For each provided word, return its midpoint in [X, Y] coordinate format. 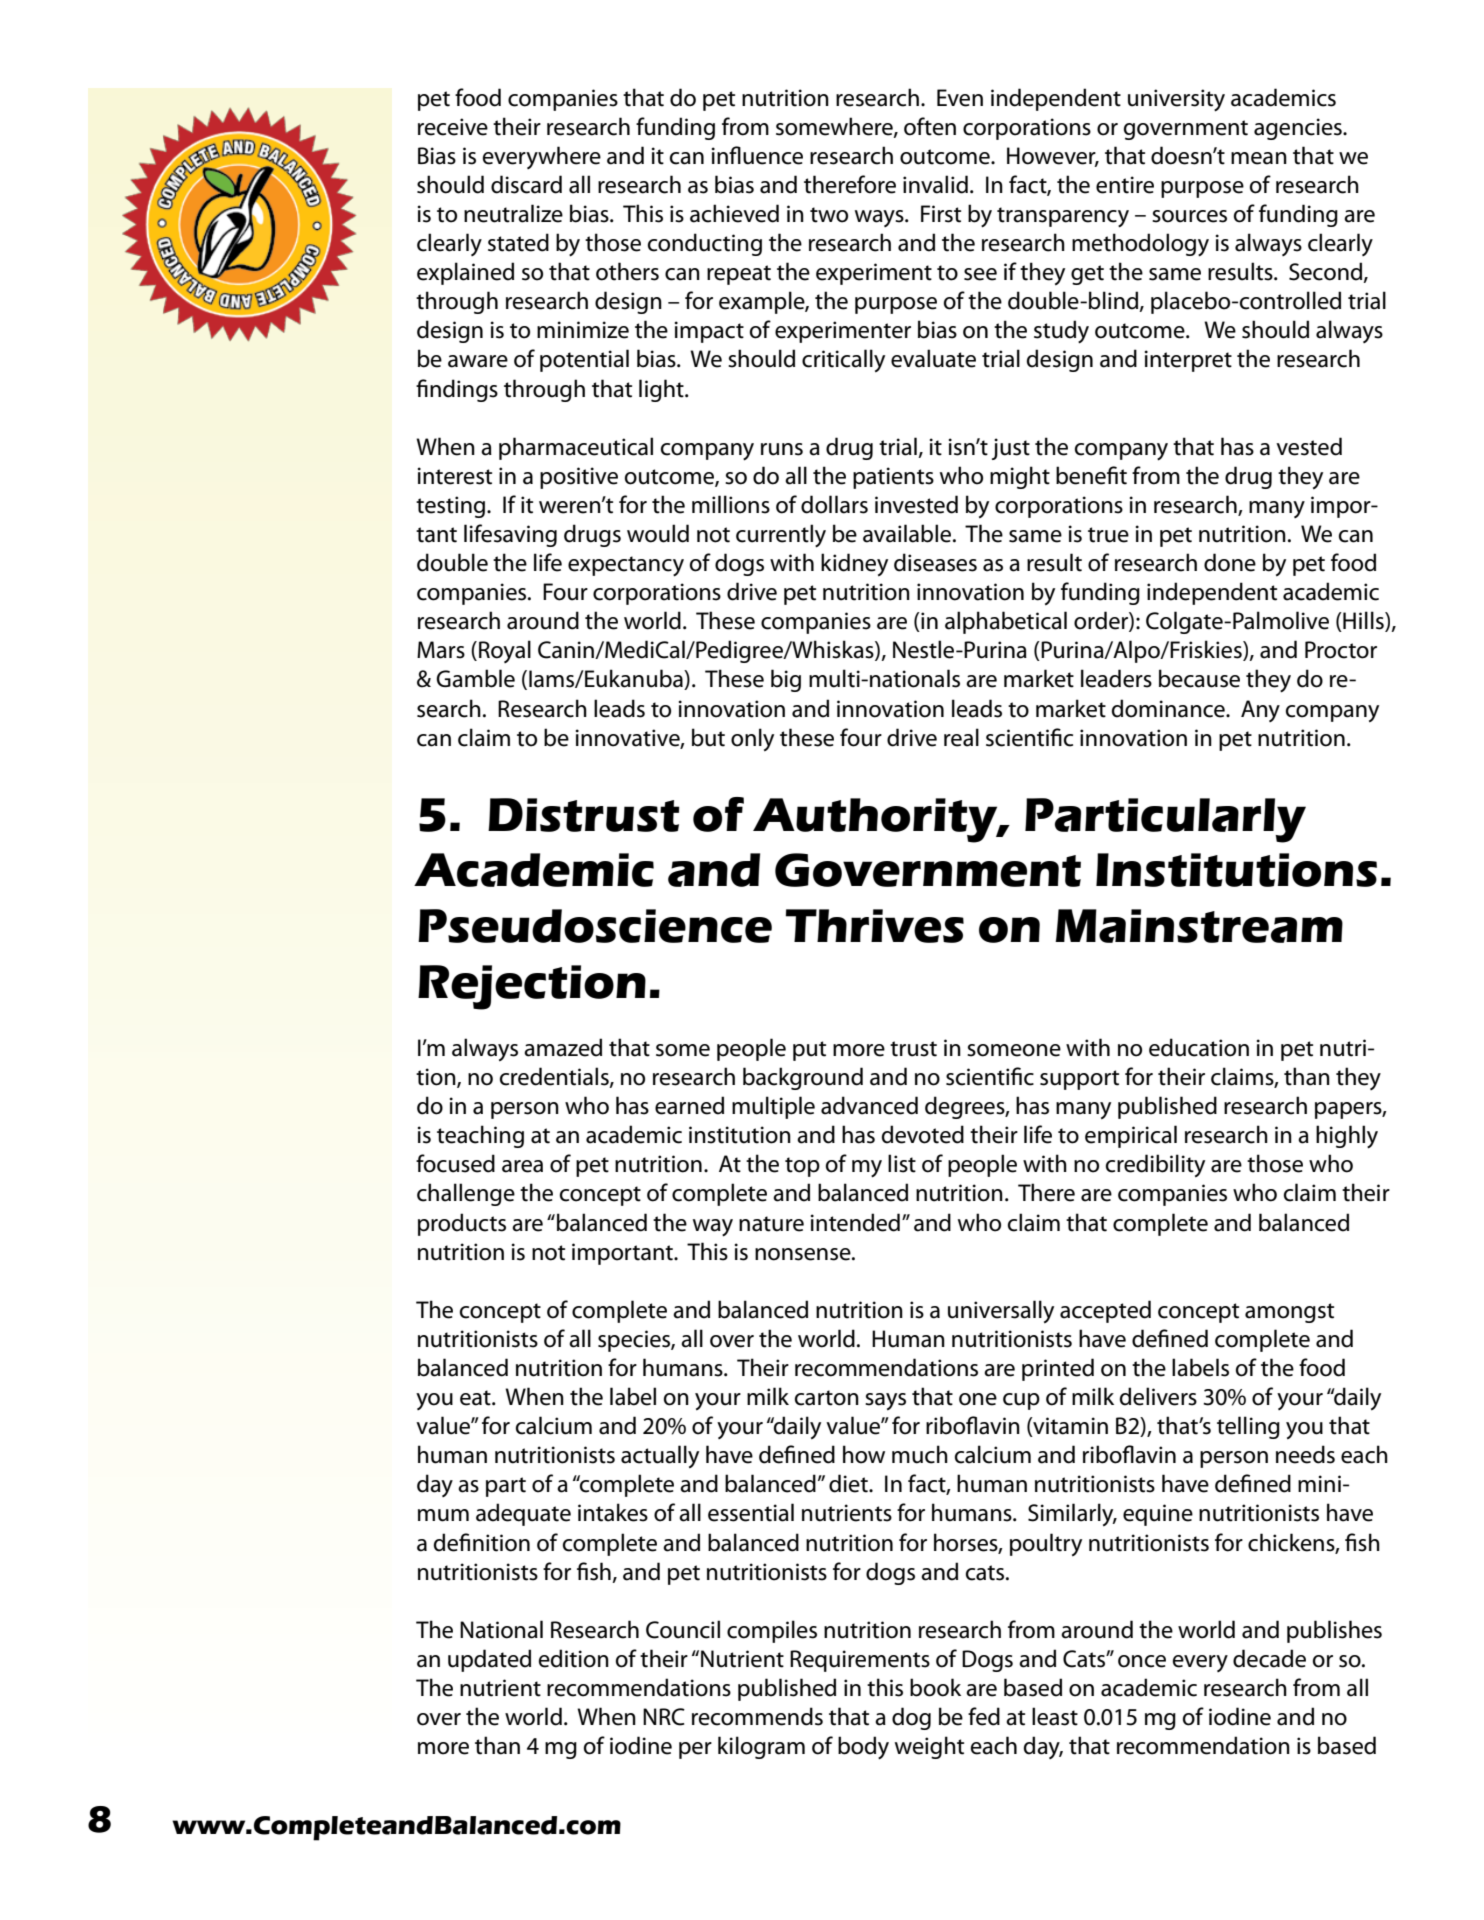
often [930, 126]
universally [1001, 1311]
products [462, 1224]
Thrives [875, 926]
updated [489, 1660]
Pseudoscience [595, 926]
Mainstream [1199, 926]
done [1230, 562]
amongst [1289, 1313]
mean [1259, 158]
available [908, 533]
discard [526, 184]
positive [579, 478]
